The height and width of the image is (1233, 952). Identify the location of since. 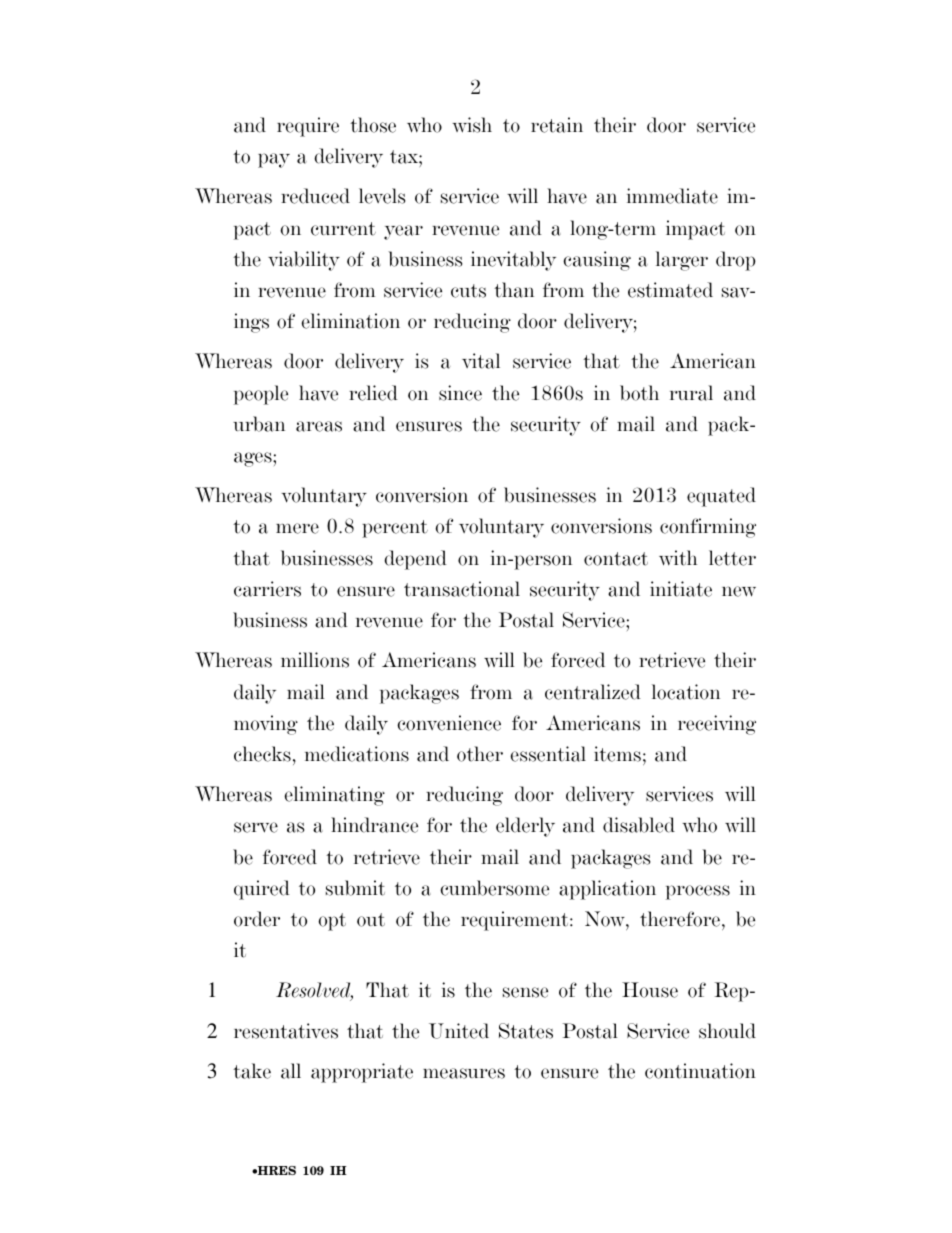
(460, 393).
